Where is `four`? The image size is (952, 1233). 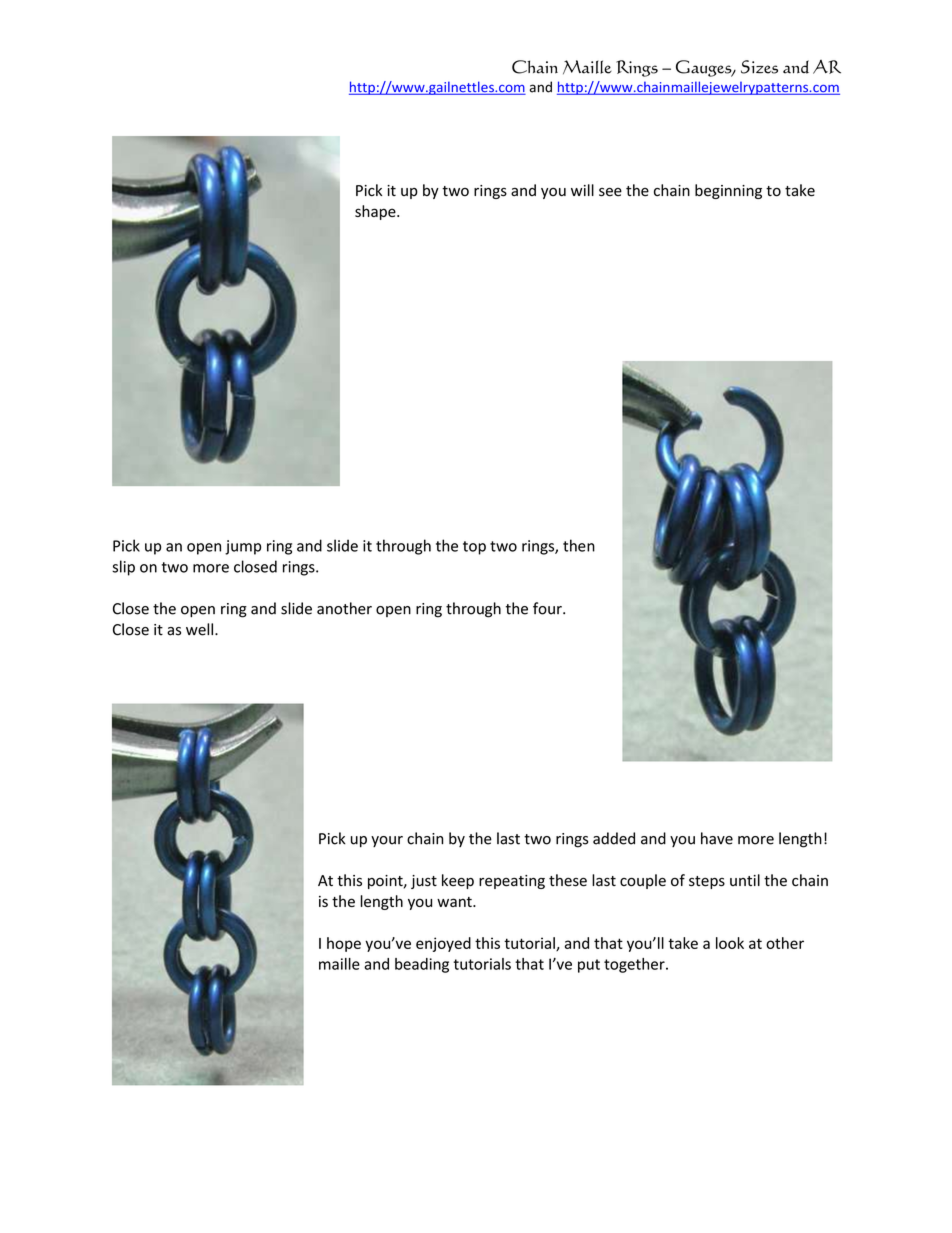
four is located at coordinates (548, 608).
